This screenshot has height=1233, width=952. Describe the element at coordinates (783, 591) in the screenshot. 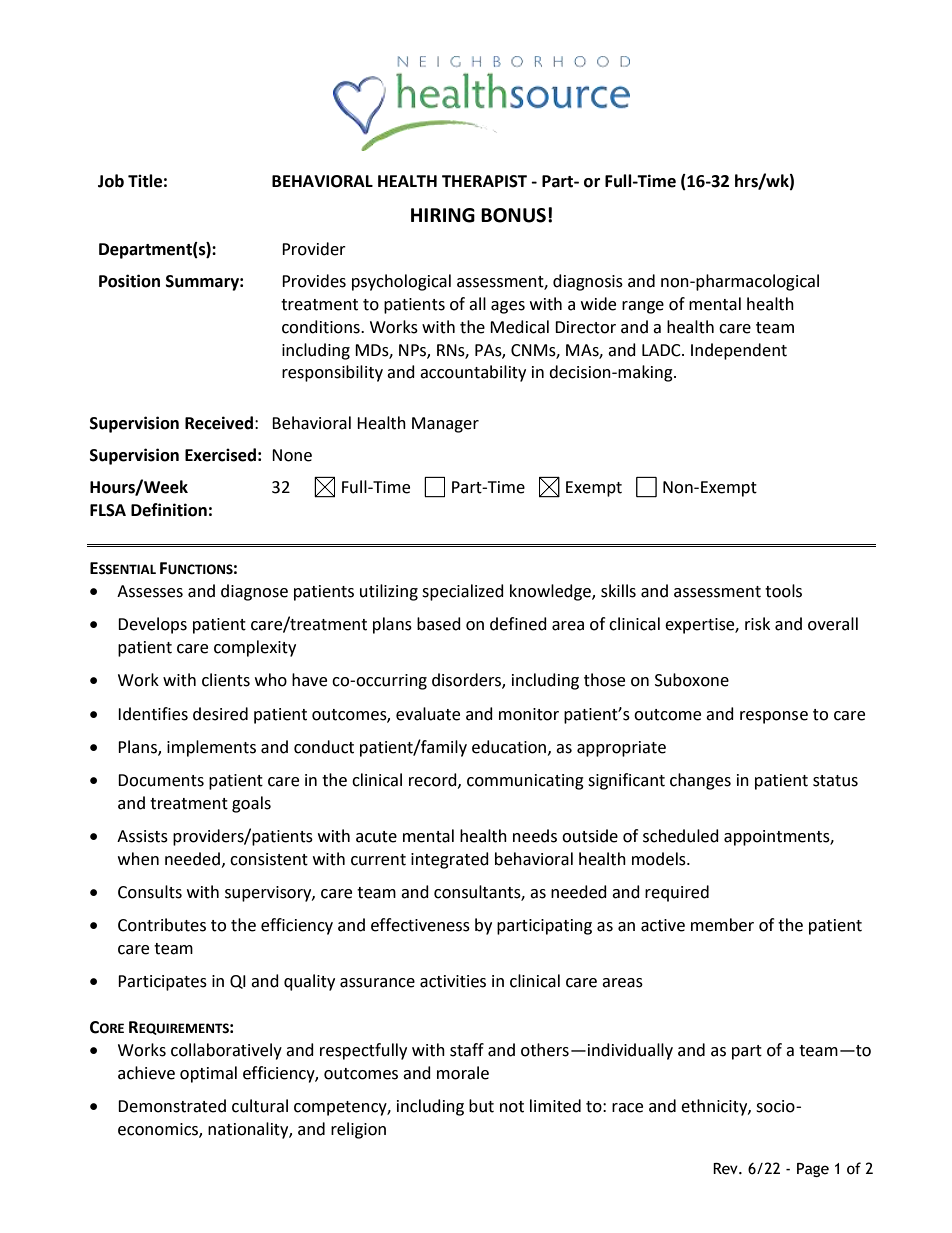

I see `tools` at that location.
